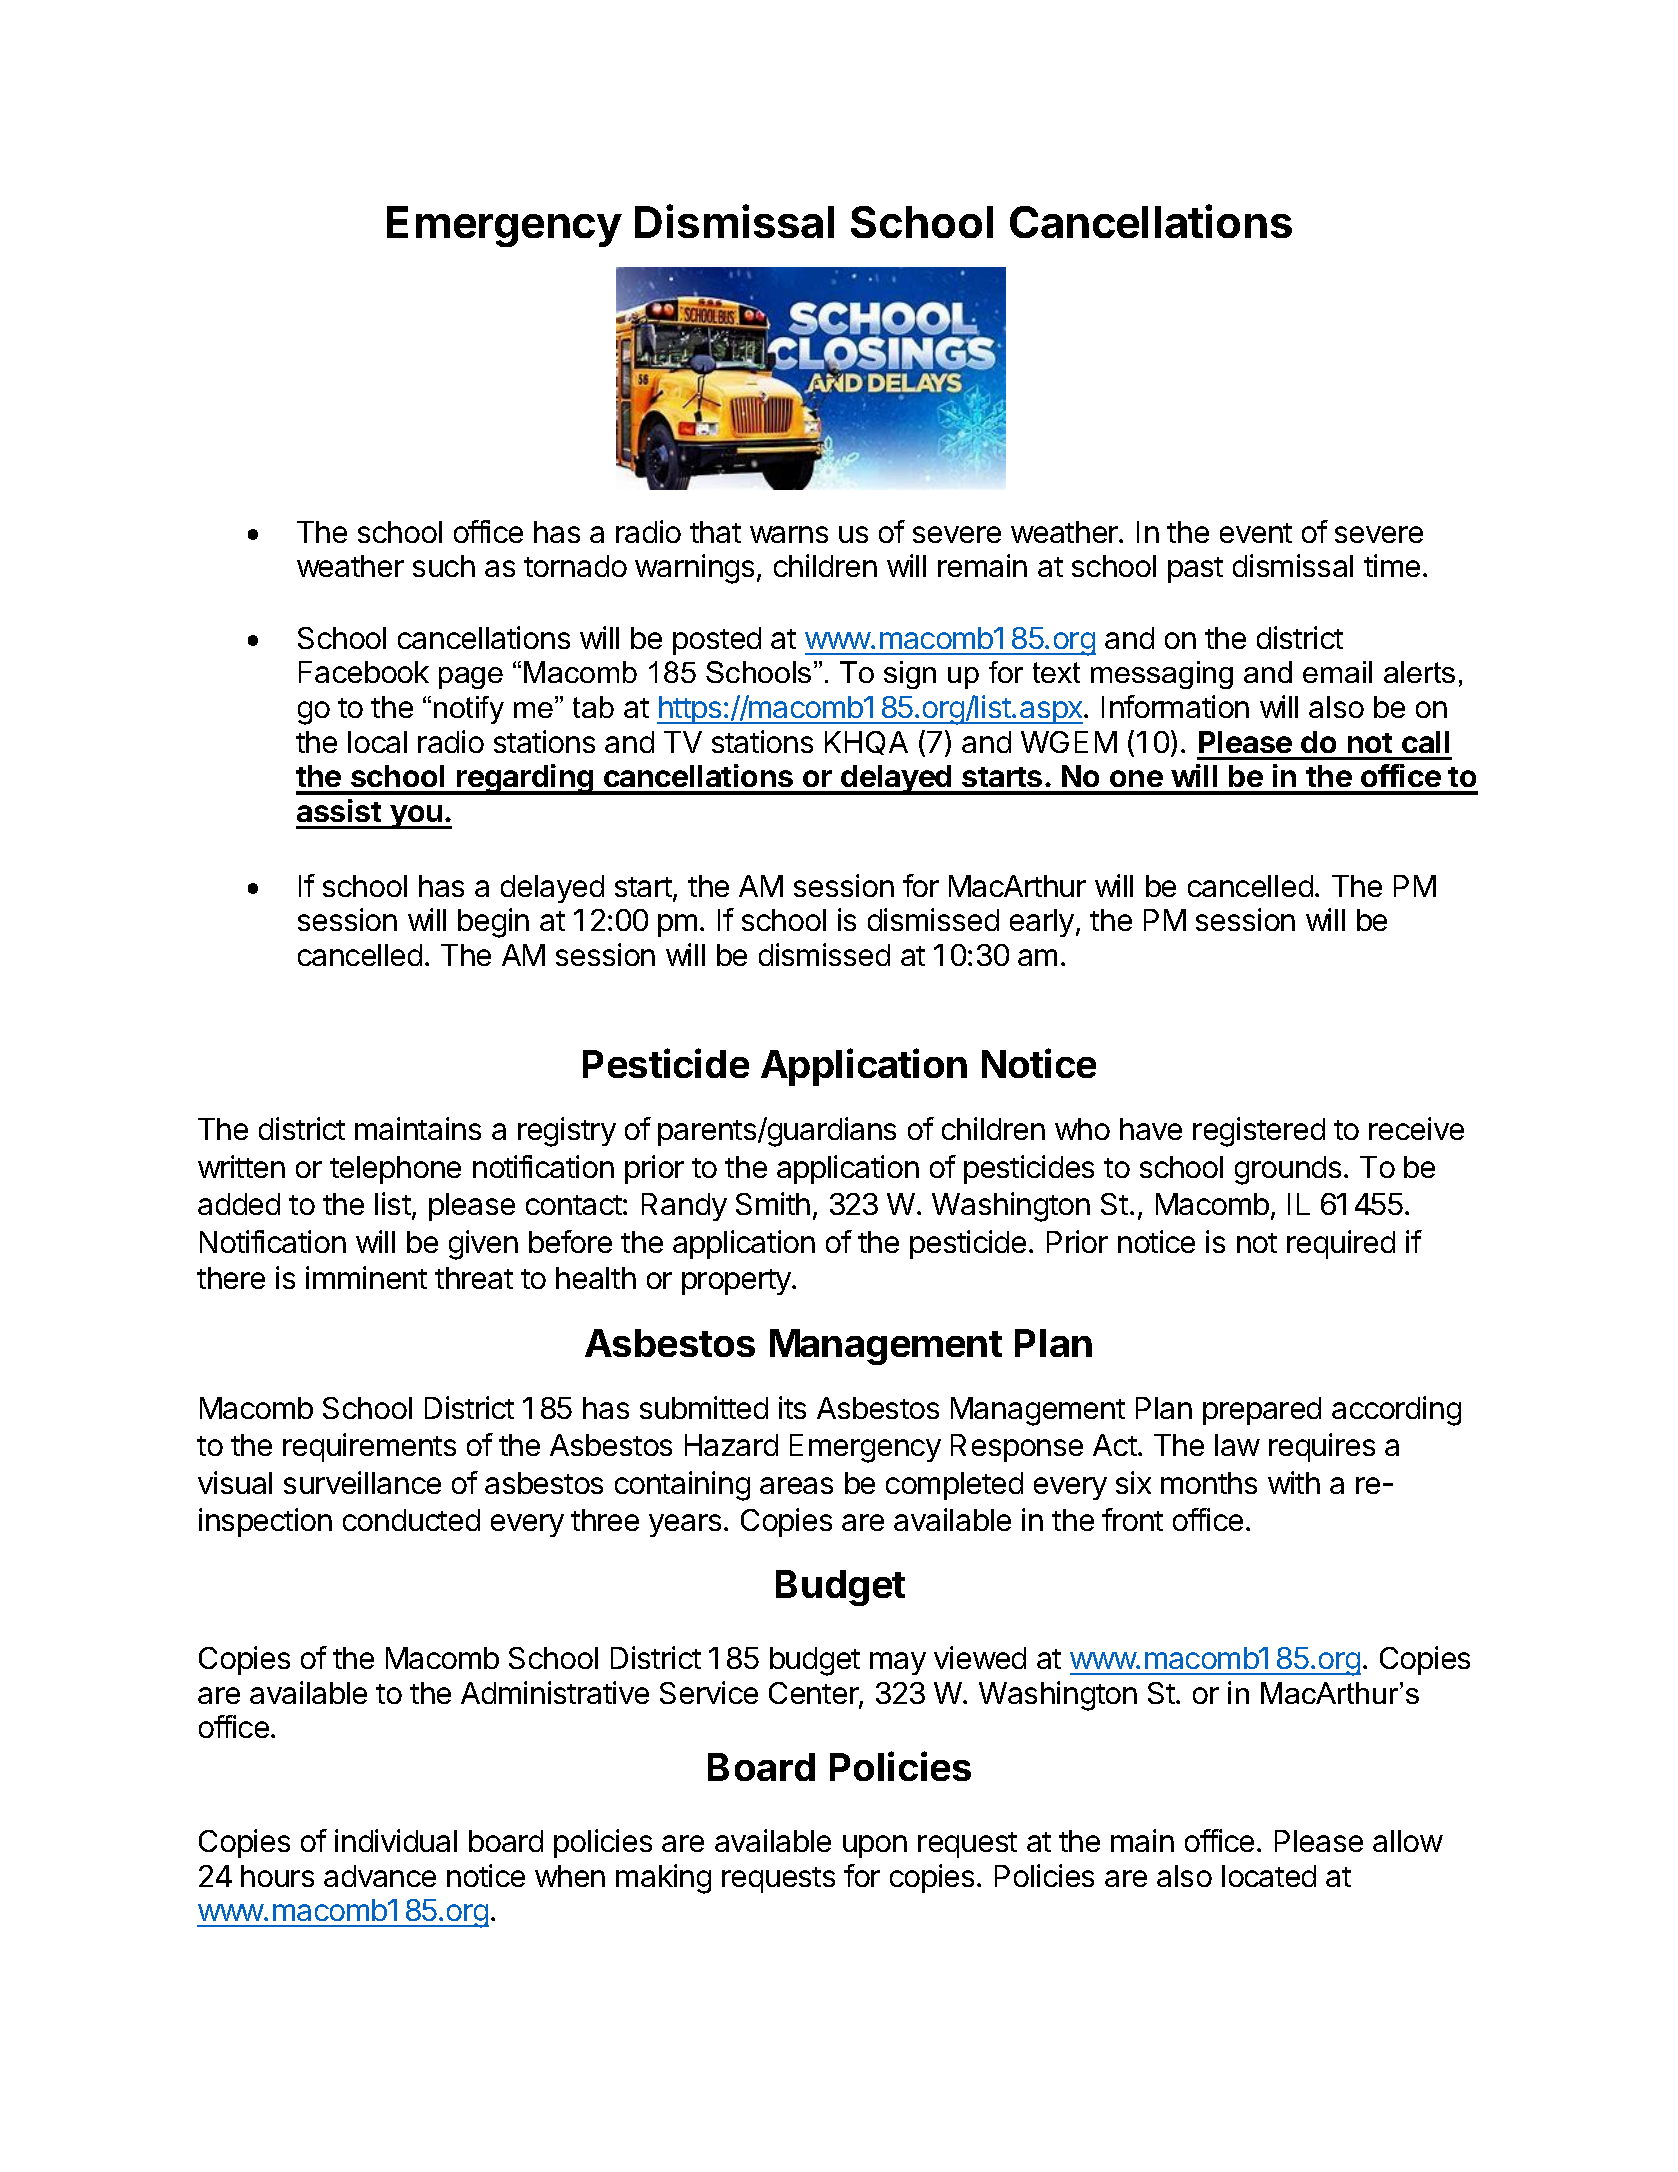  I want to click on telephone, so click(395, 1170).
